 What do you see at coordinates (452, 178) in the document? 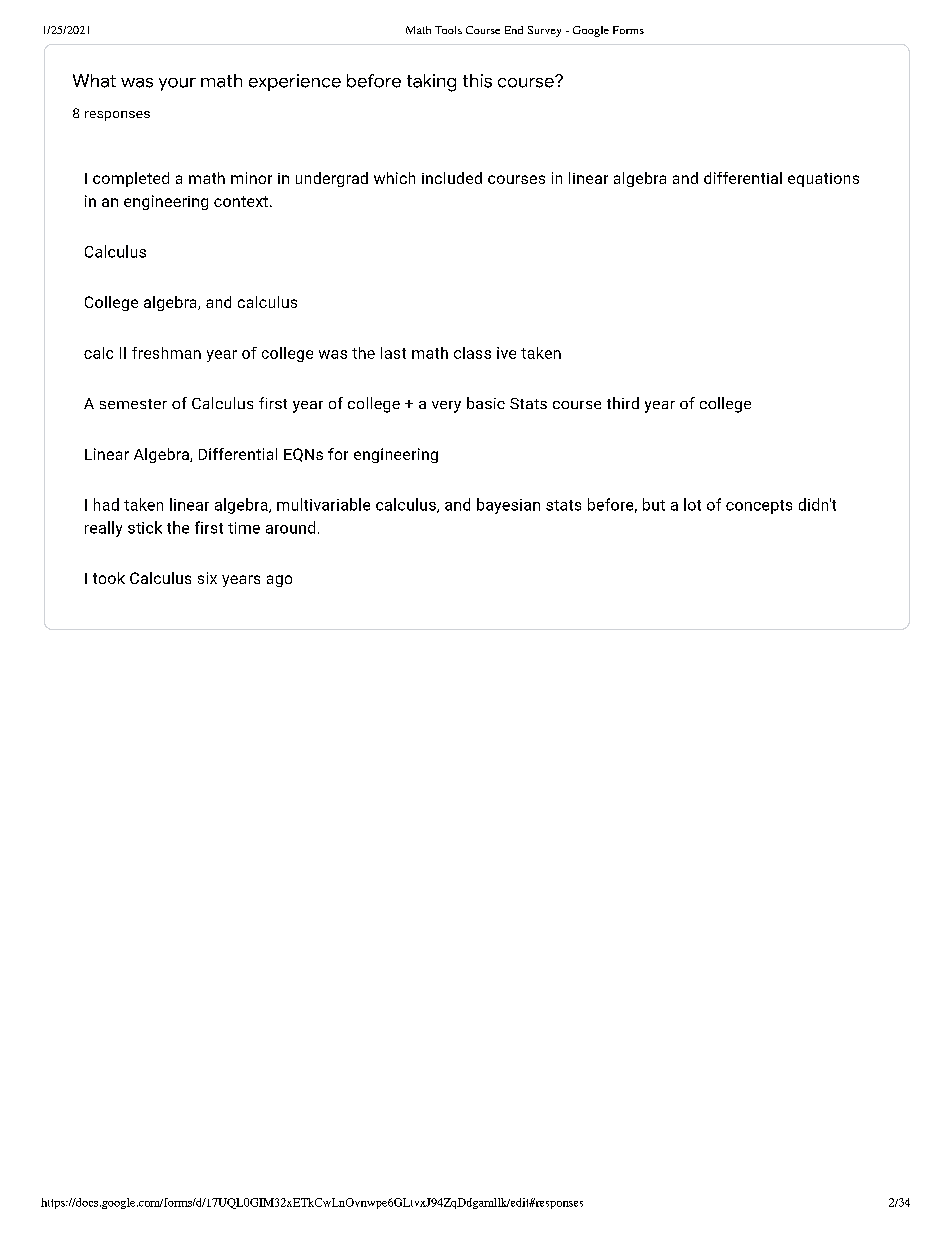
I see `included` at bounding box center [452, 178].
